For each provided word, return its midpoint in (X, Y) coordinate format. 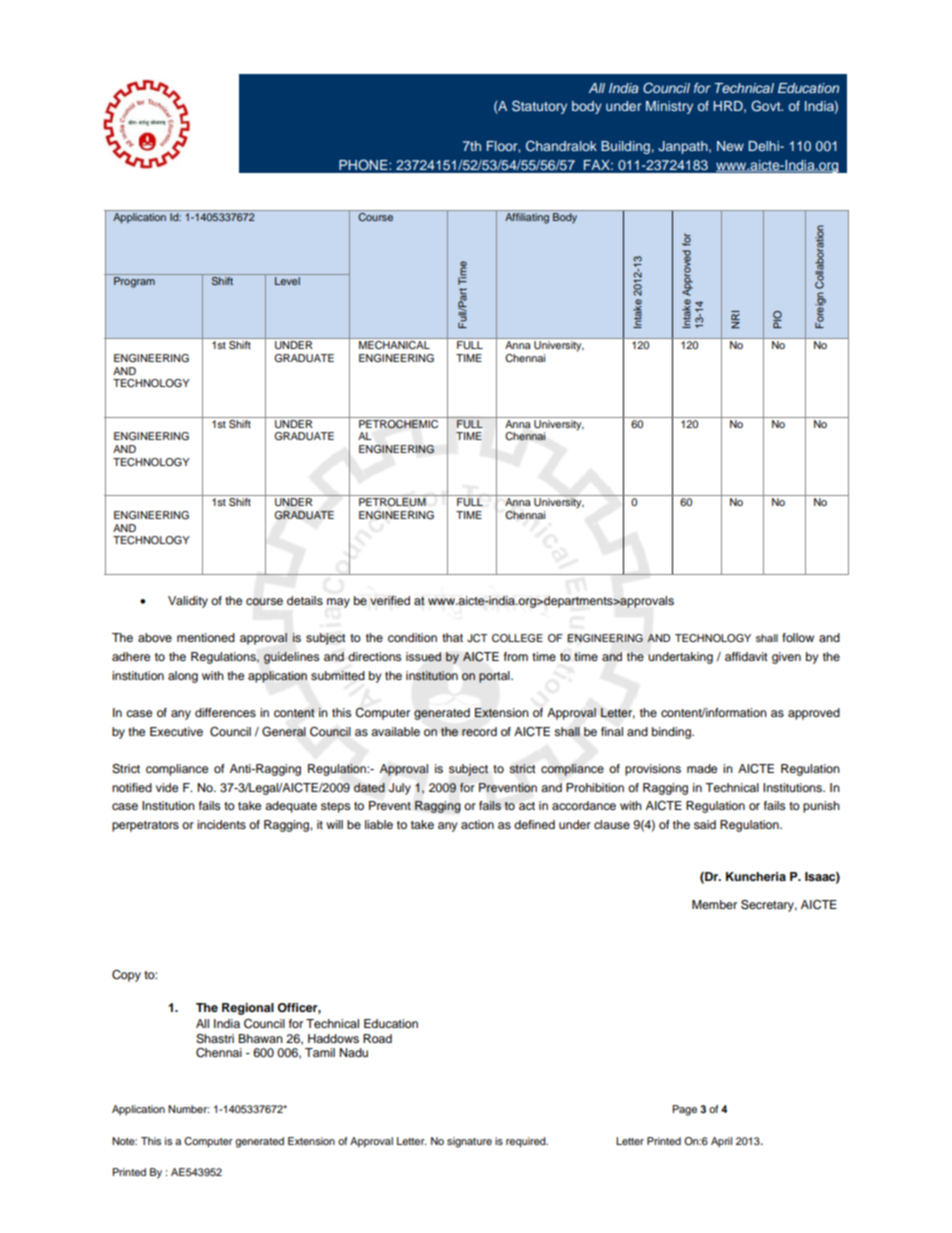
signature (469, 1142)
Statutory (539, 107)
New (730, 146)
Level (287, 281)
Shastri (215, 1039)
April (721, 1142)
